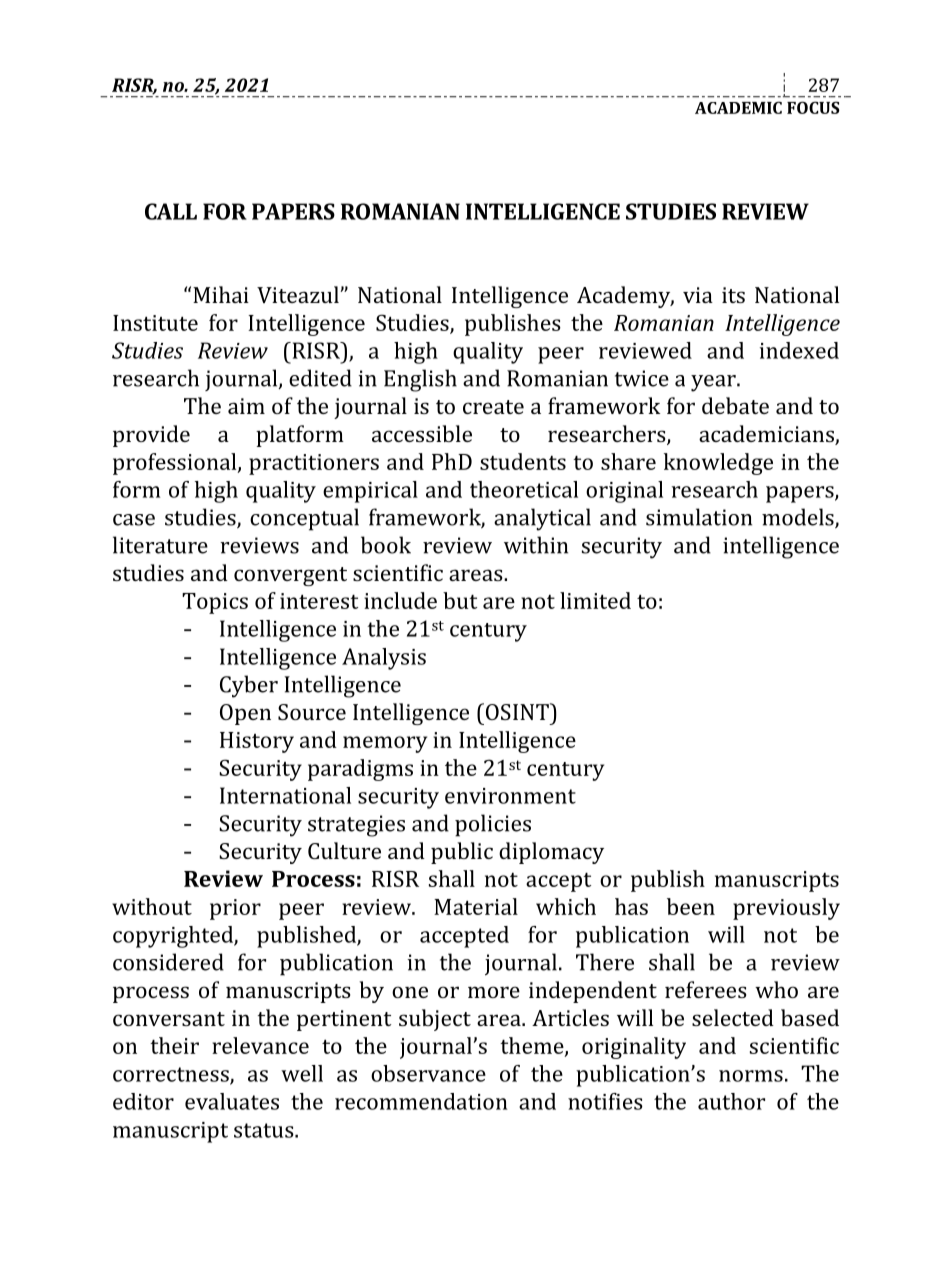  Describe the element at coordinates (172, 1075) in the screenshot. I see `correctness` at that location.
